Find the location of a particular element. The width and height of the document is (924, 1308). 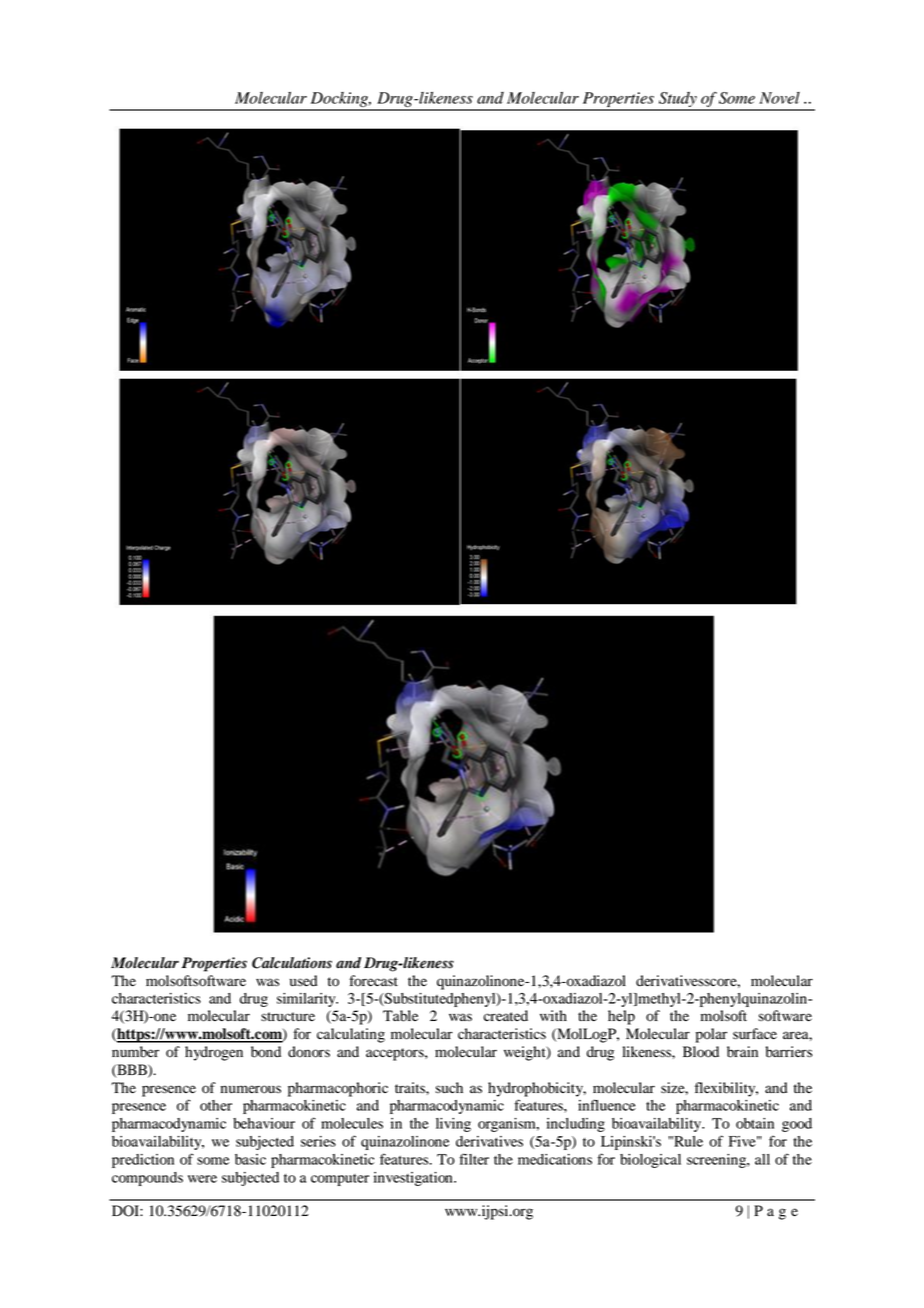

basic is located at coordinates (250, 1159).
